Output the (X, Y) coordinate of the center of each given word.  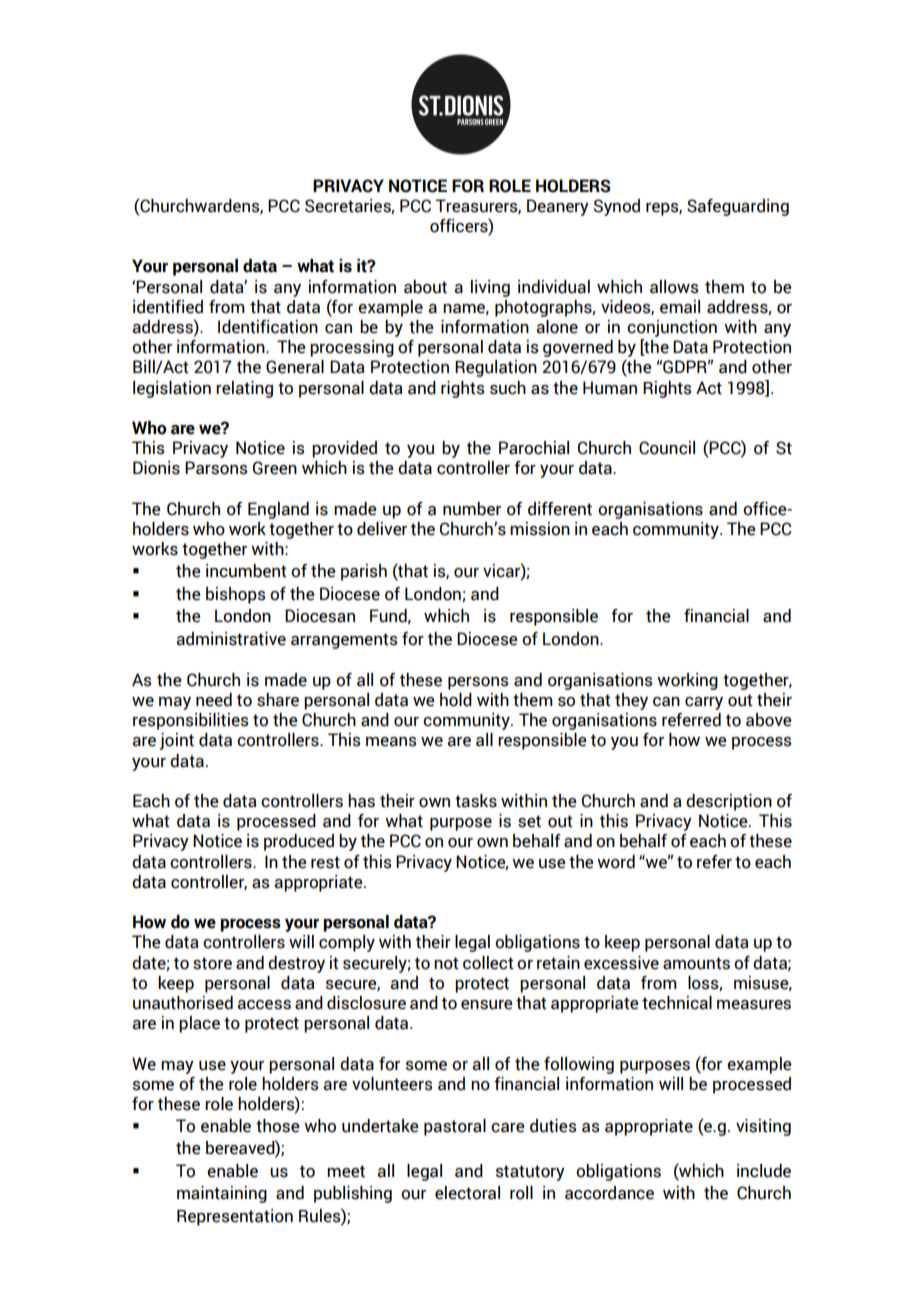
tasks (476, 801)
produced (299, 842)
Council (667, 448)
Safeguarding (738, 207)
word (616, 862)
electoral (467, 1193)
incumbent (246, 571)
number (472, 509)
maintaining (222, 1194)
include (764, 1171)
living (490, 288)
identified (168, 307)
